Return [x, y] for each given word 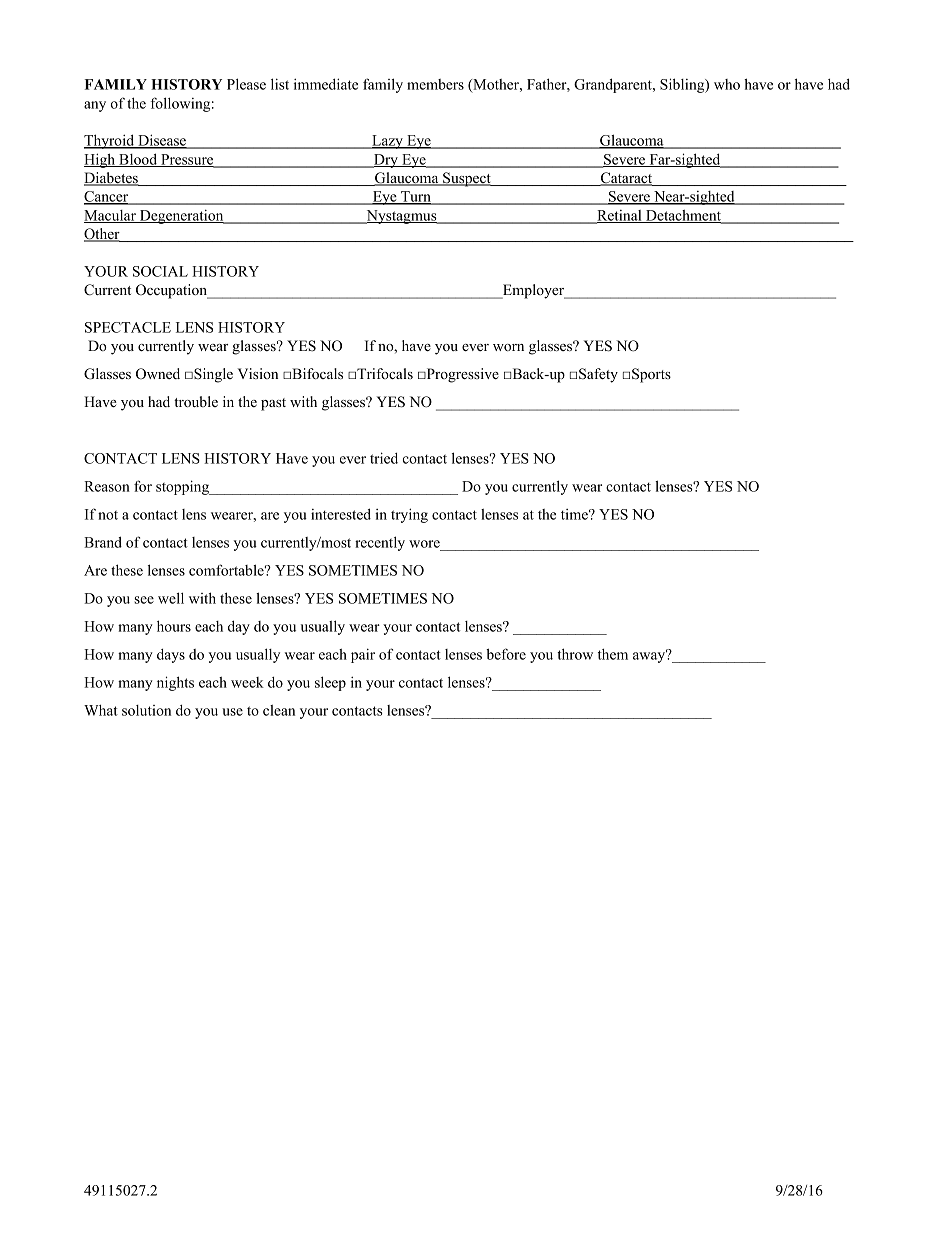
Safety [598, 375]
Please [246, 84]
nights [175, 683]
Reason [107, 486]
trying [409, 515]
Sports [651, 375]
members [435, 84]
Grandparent [614, 85]
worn [508, 347]
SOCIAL [160, 271]
